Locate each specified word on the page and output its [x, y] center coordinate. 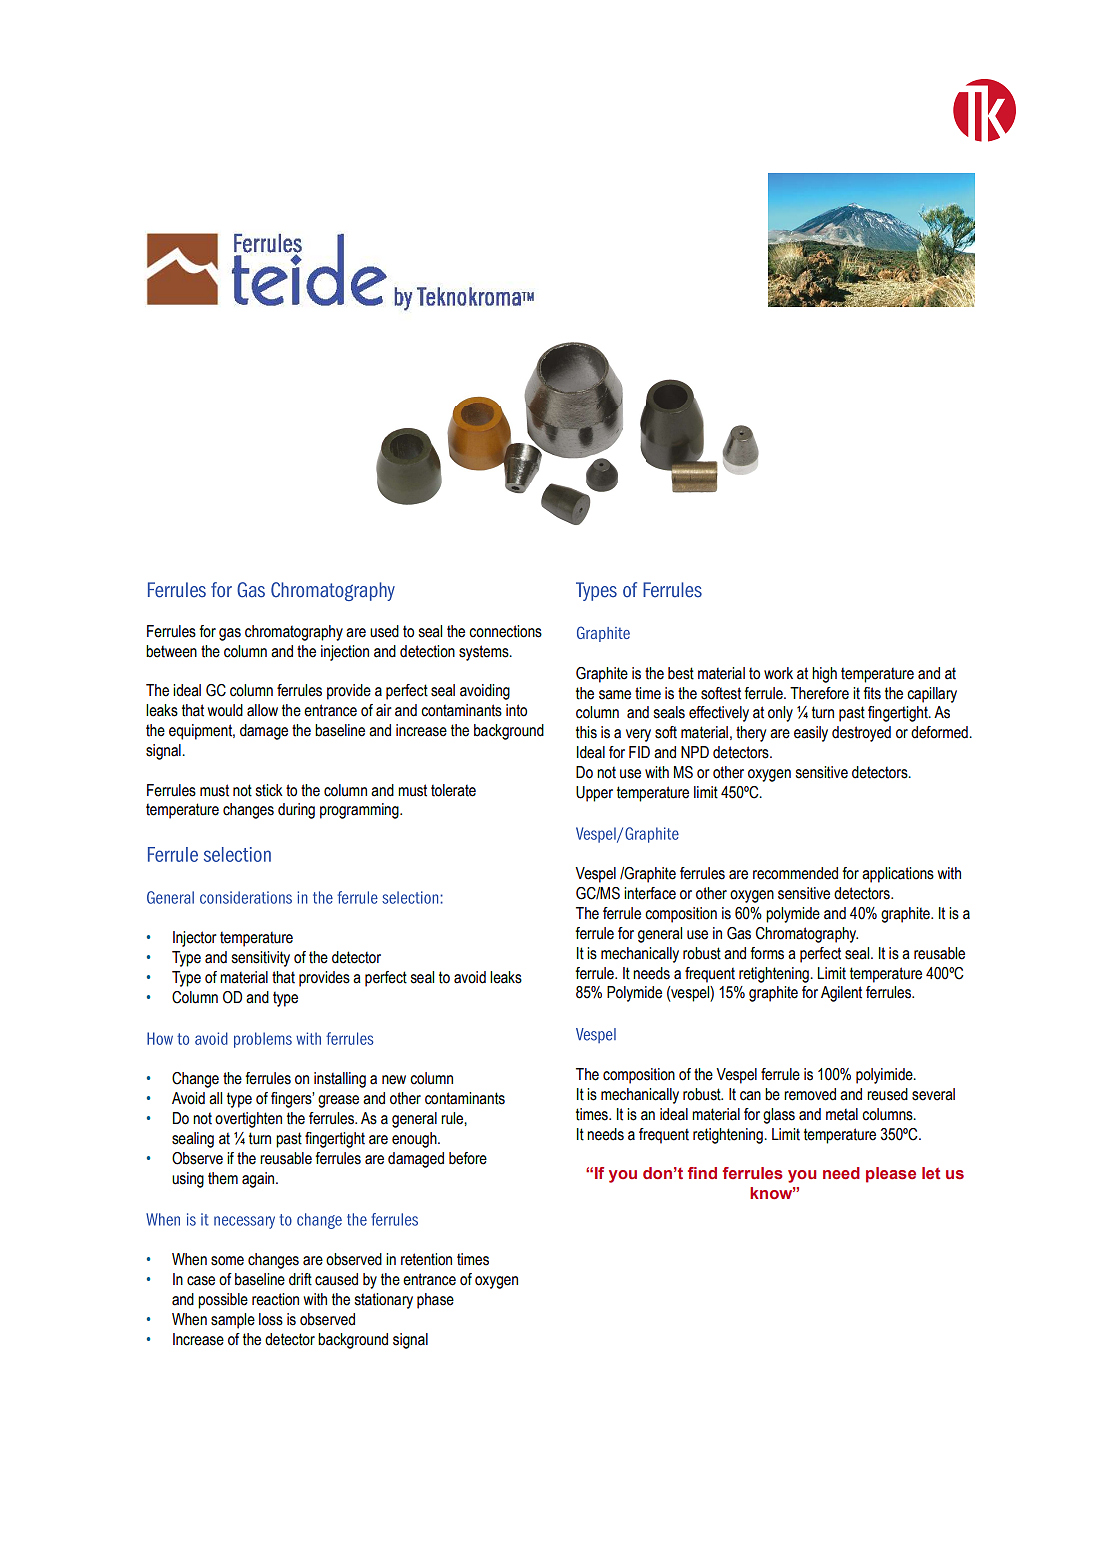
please [891, 1175]
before [468, 1158]
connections [505, 631]
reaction [275, 1299]
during [296, 811]
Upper [594, 794]
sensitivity [261, 959]
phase [435, 1301]
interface [650, 893]
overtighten [248, 1120]
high [824, 675]
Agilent [841, 994]
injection [345, 653]
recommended [795, 873]
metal [842, 1114]
